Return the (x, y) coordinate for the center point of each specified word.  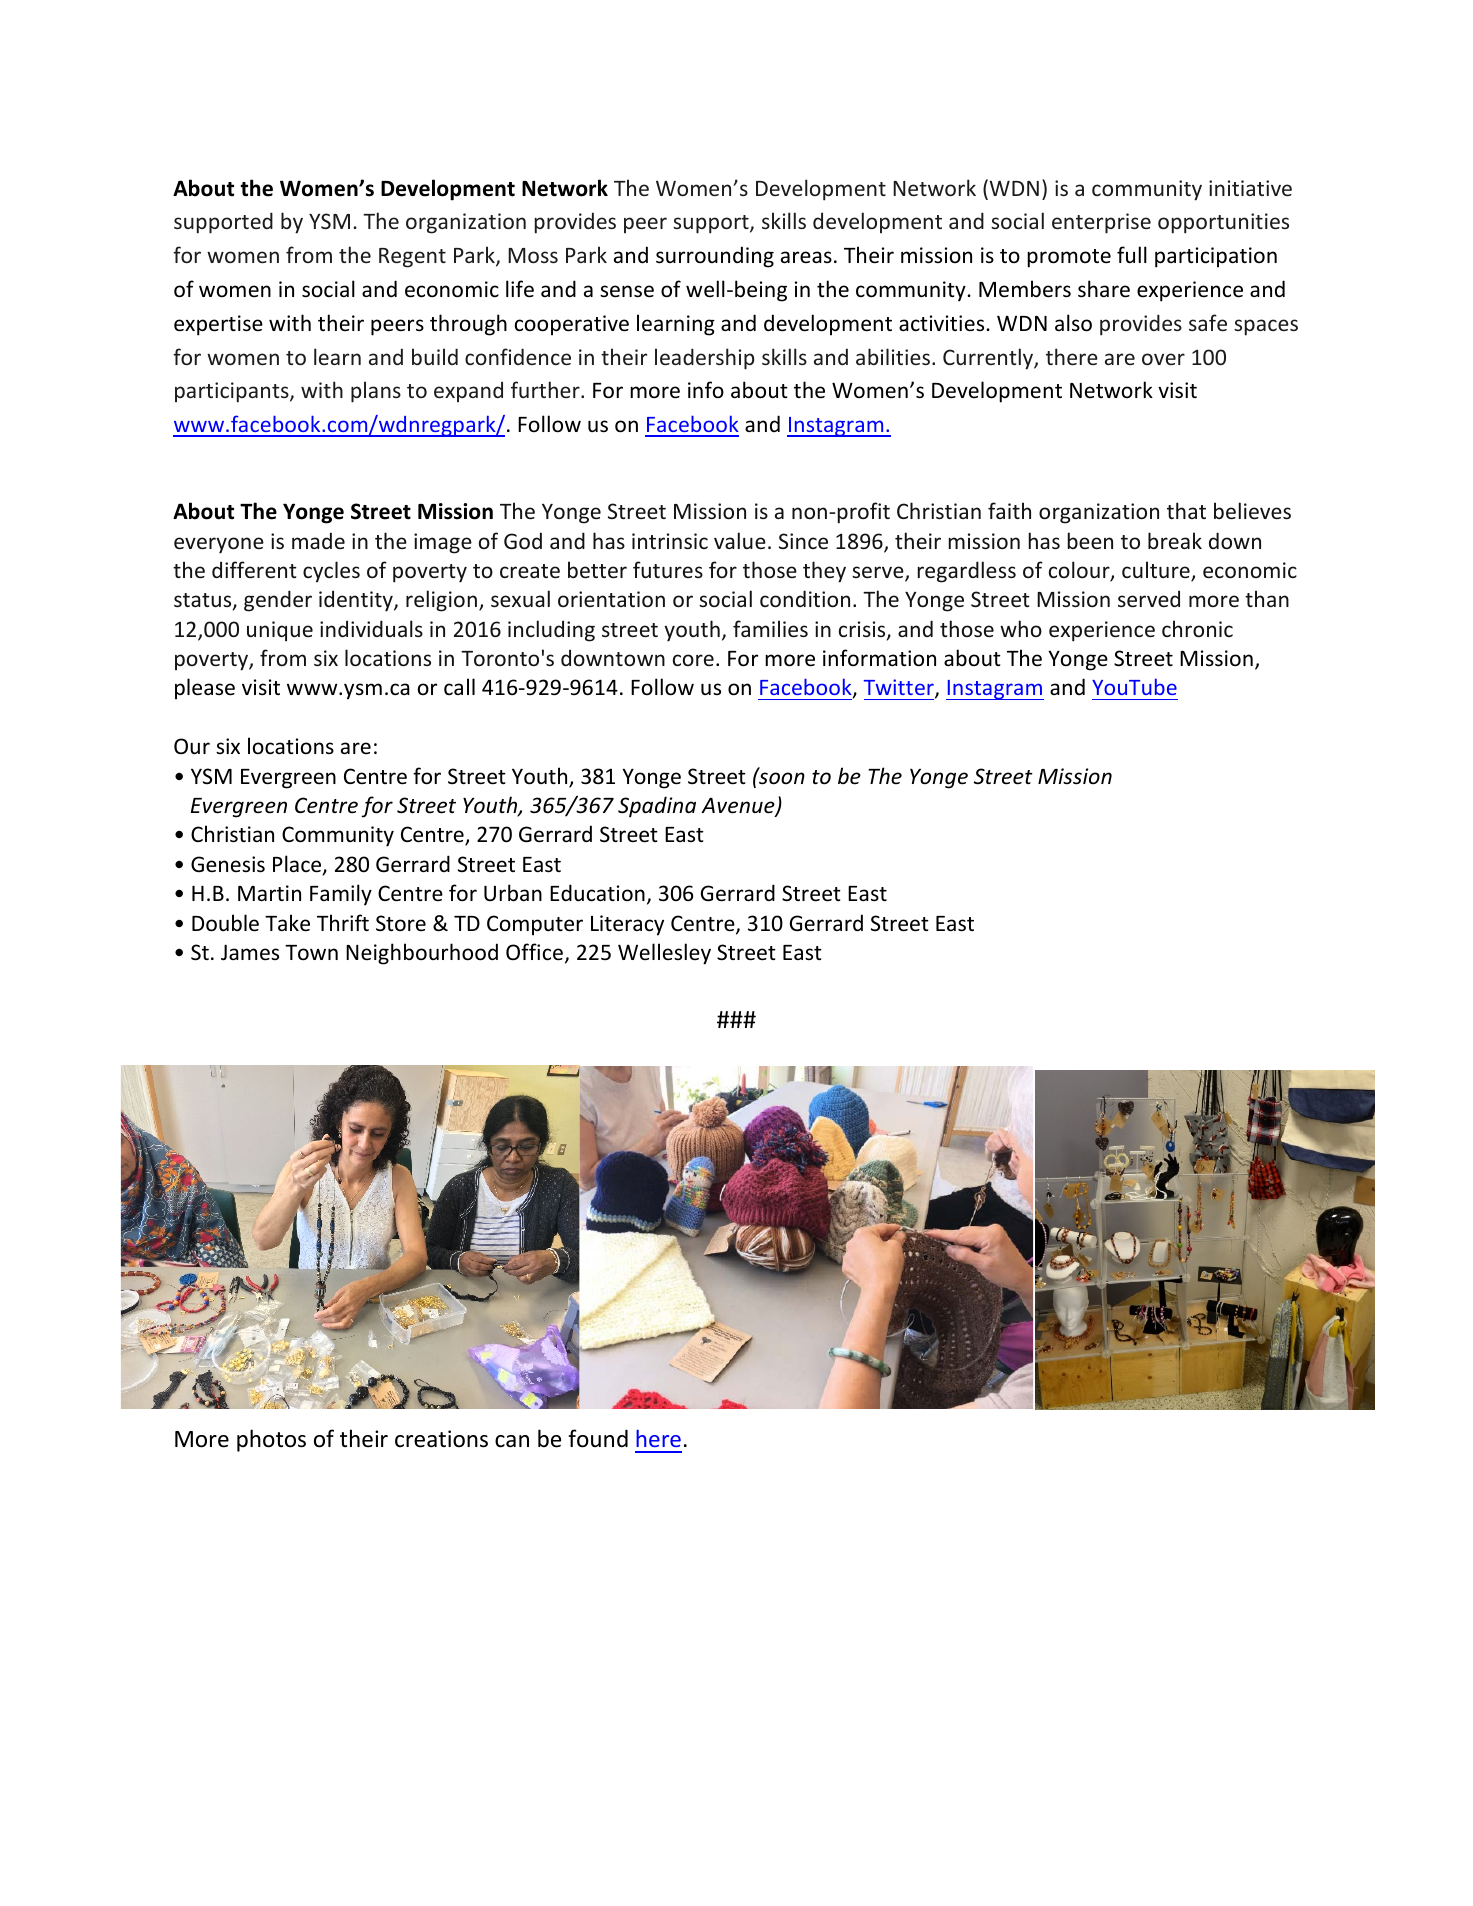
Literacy (627, 925)
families (770, 628)
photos (271, 1440)
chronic (1197, 628)
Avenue (739, 806)
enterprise (1101, 223)
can (512, 1441)
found (598, 1438)
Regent (412, 258)
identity (357, 601)
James (250, 952)
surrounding (715, 257)
